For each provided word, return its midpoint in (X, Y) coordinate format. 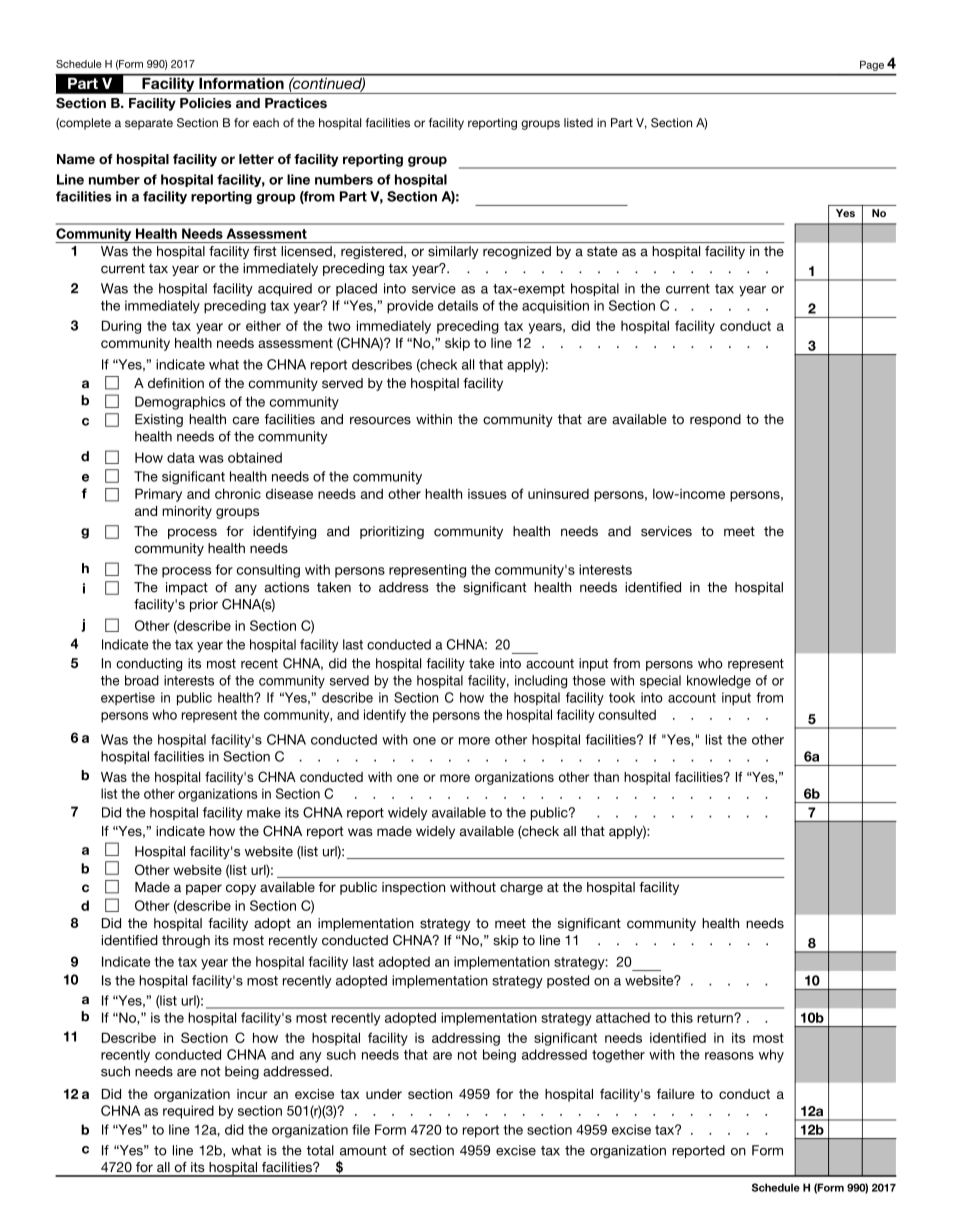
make (264, 812)
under (384, 1094)
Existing (159, 420)
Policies (205, 103)
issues (487, 494)
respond (715, 420)
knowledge (719, 682)
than (606, 777)
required (188, 1112)
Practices (296, 103)
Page (872, 66)
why (771, 1056)
